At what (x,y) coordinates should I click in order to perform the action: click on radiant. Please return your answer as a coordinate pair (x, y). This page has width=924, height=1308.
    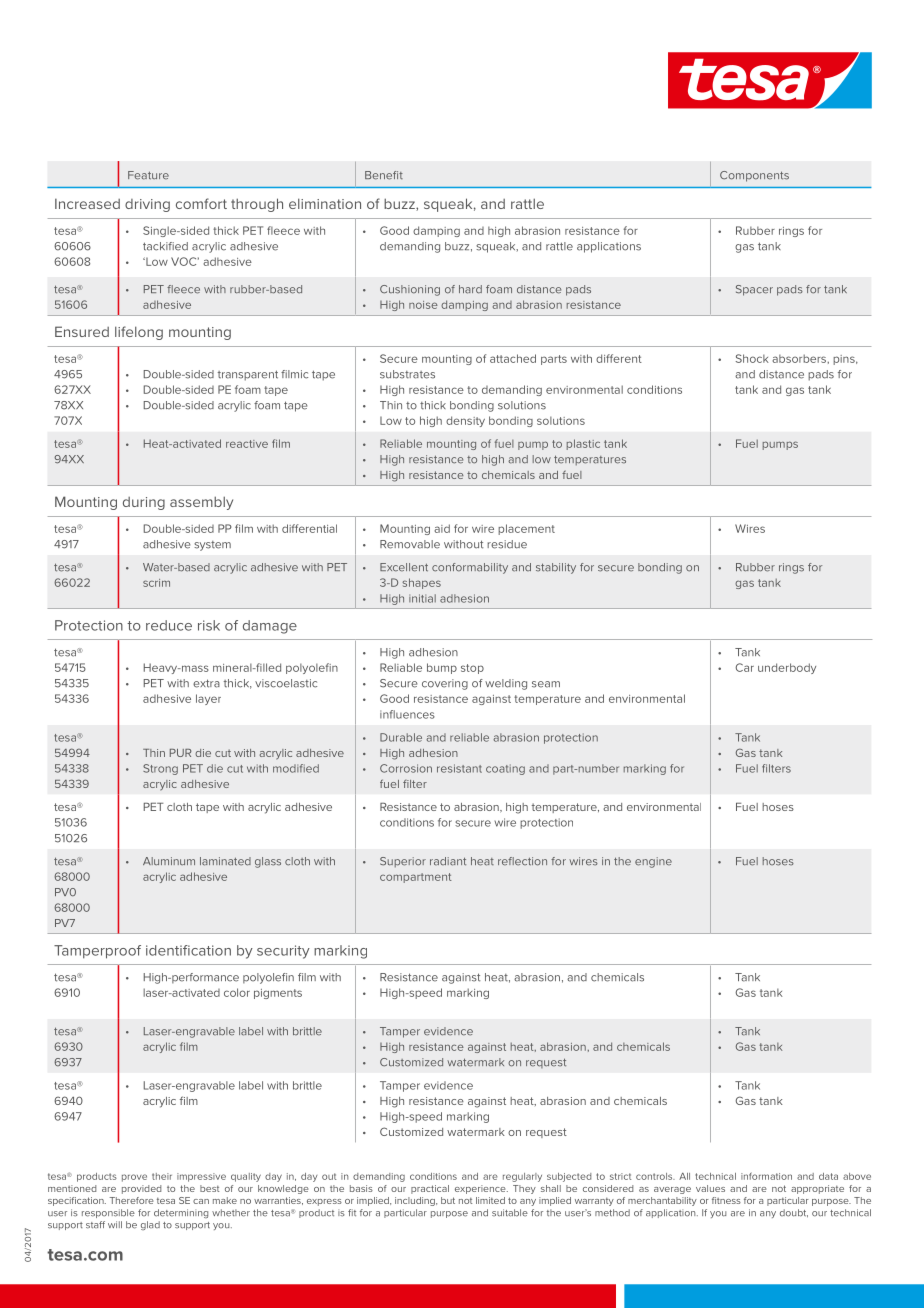
    Looking at the image, I should click on (448, 861).
